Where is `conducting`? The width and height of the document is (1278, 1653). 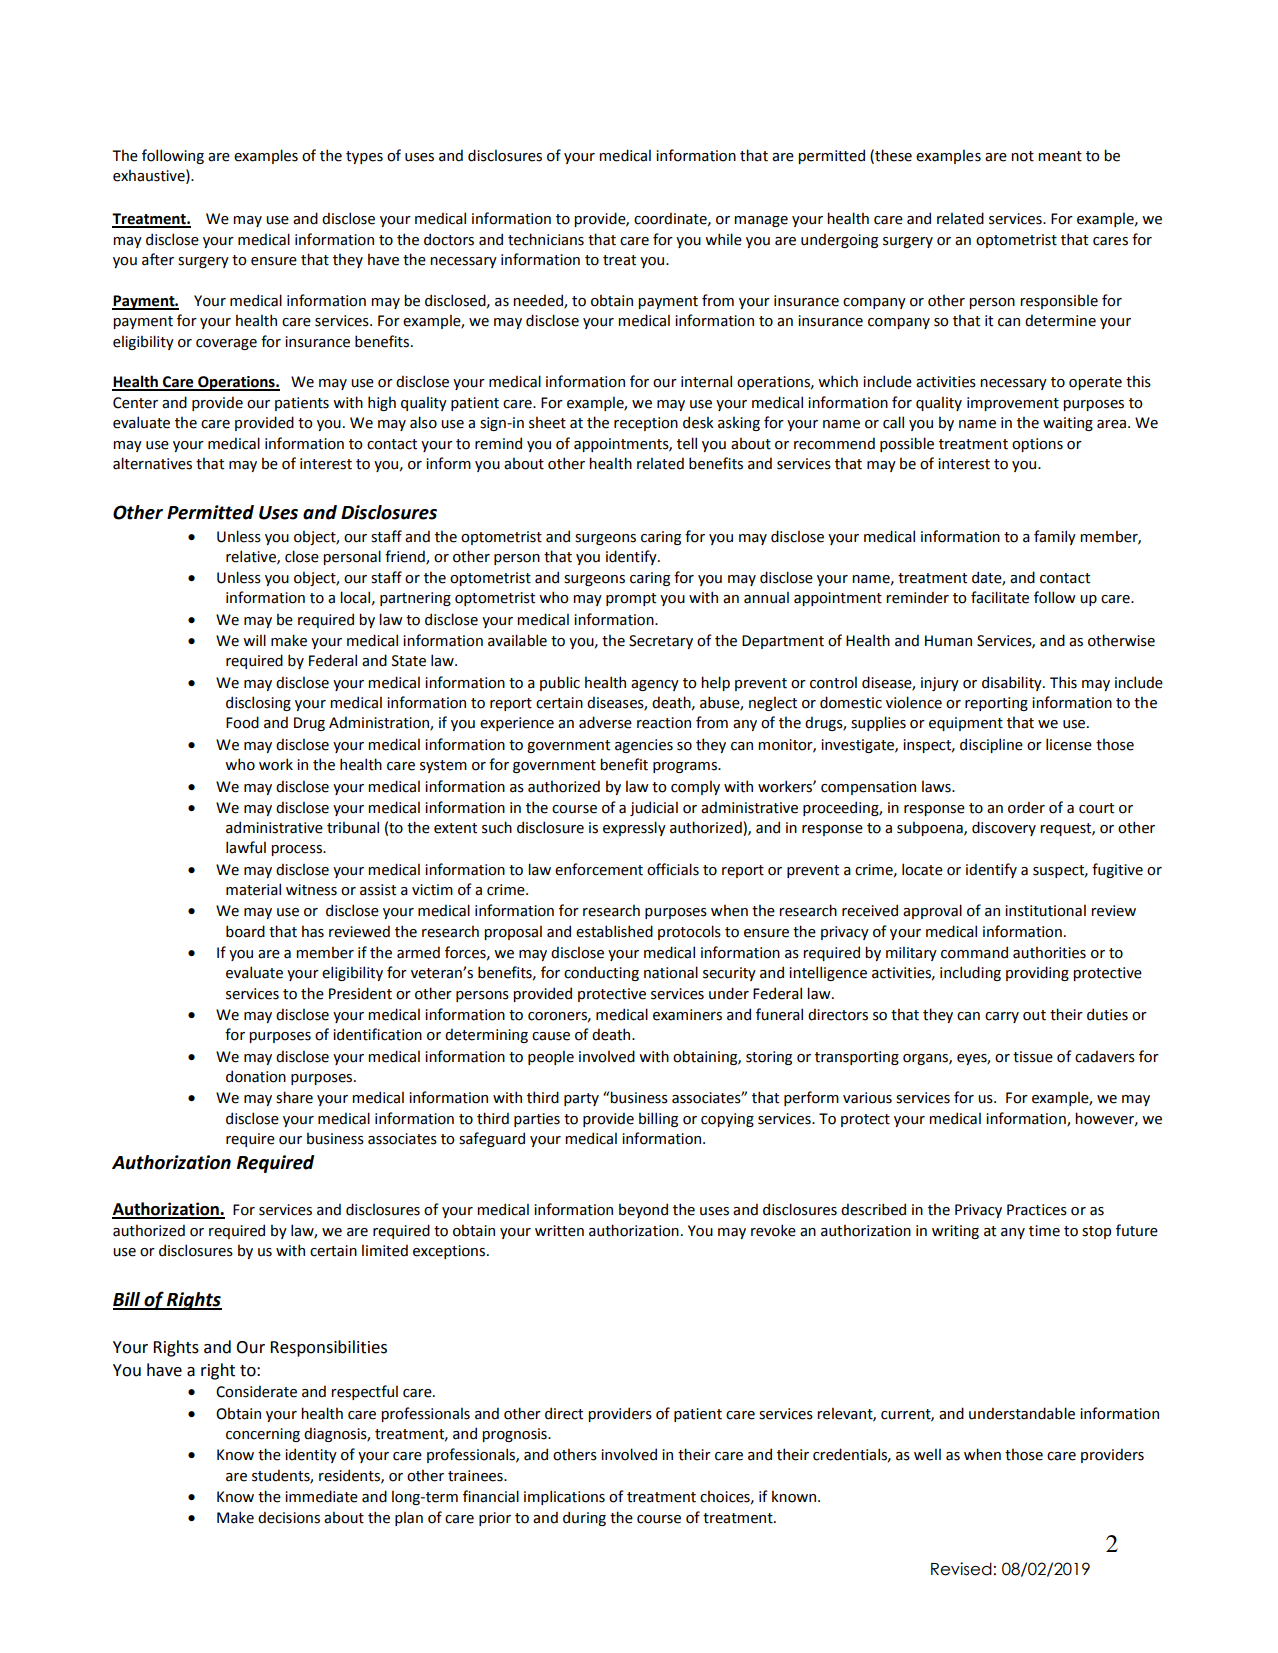 conducting is located at coordinates (601, 973).
